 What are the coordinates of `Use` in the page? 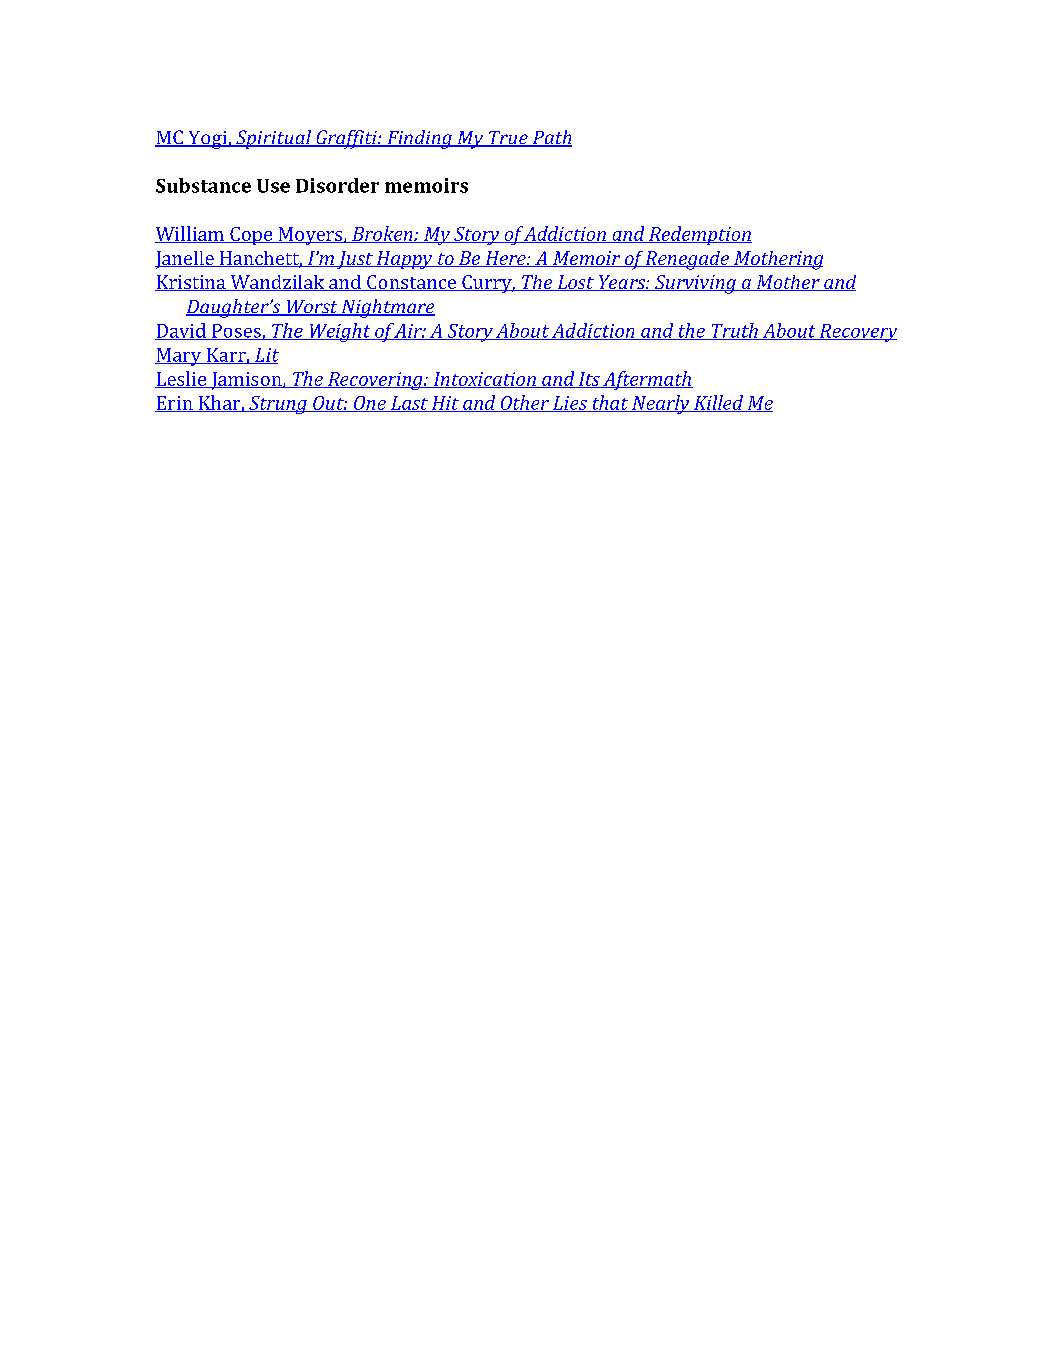 It's located at (273, 186).
